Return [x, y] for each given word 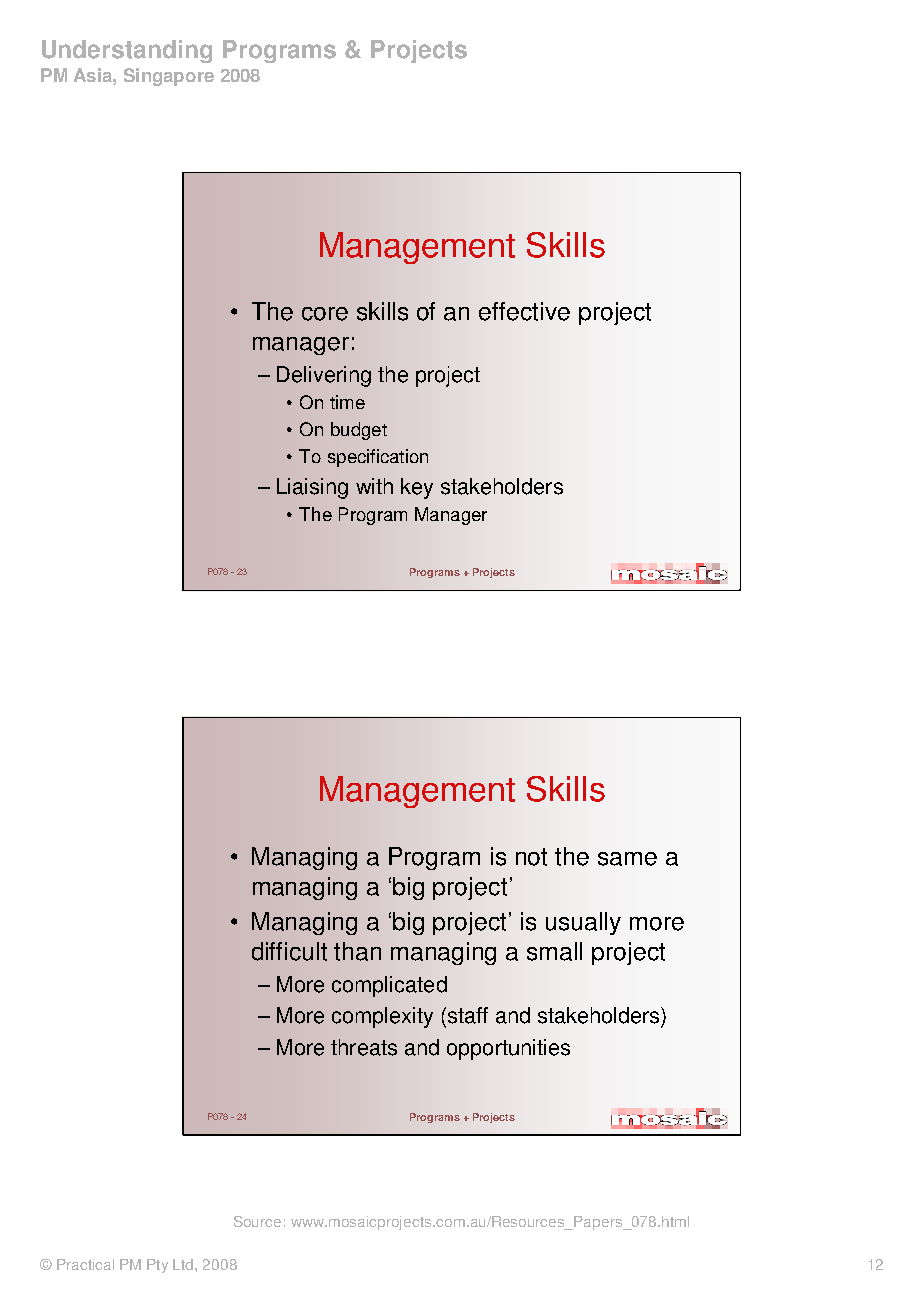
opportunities [508, 1049]
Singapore [169, 77]
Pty [157, 1266]
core [325, 314]
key [417, 488]
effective [524, 311]
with [374, 486]
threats [364, 1047]
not [531, 857]
